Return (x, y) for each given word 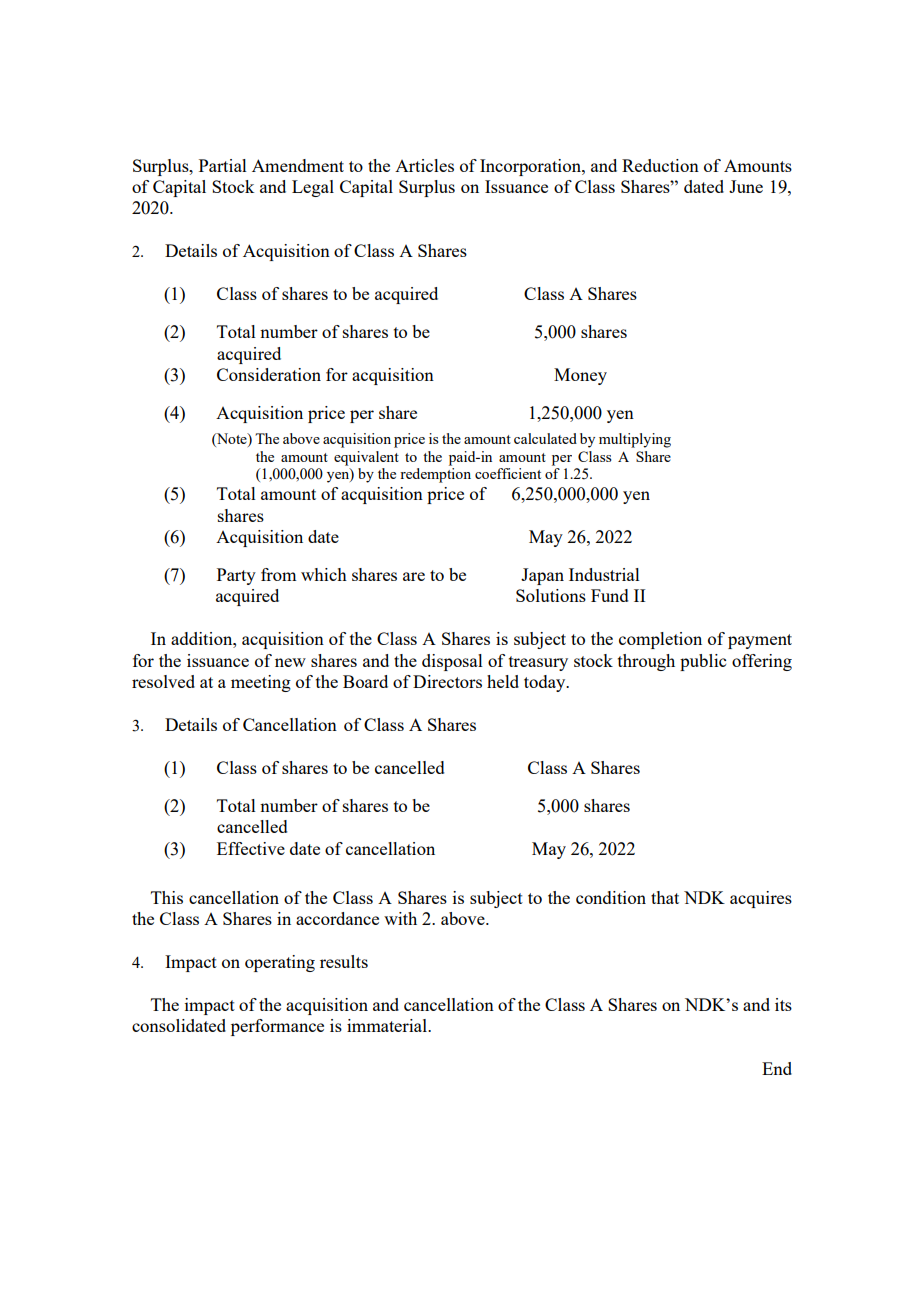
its (783, 1004)
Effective (251, 848)
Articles (424, 165)
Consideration (269, 374)
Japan (542, 576)
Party (236, 576)
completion (660, 640)
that (665, 897)
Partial (223, 165)
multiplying (635, 440)
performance (277, 1027)
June (746, 186)
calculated (545, 438)
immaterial (388, 1025)
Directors (447, 681)
